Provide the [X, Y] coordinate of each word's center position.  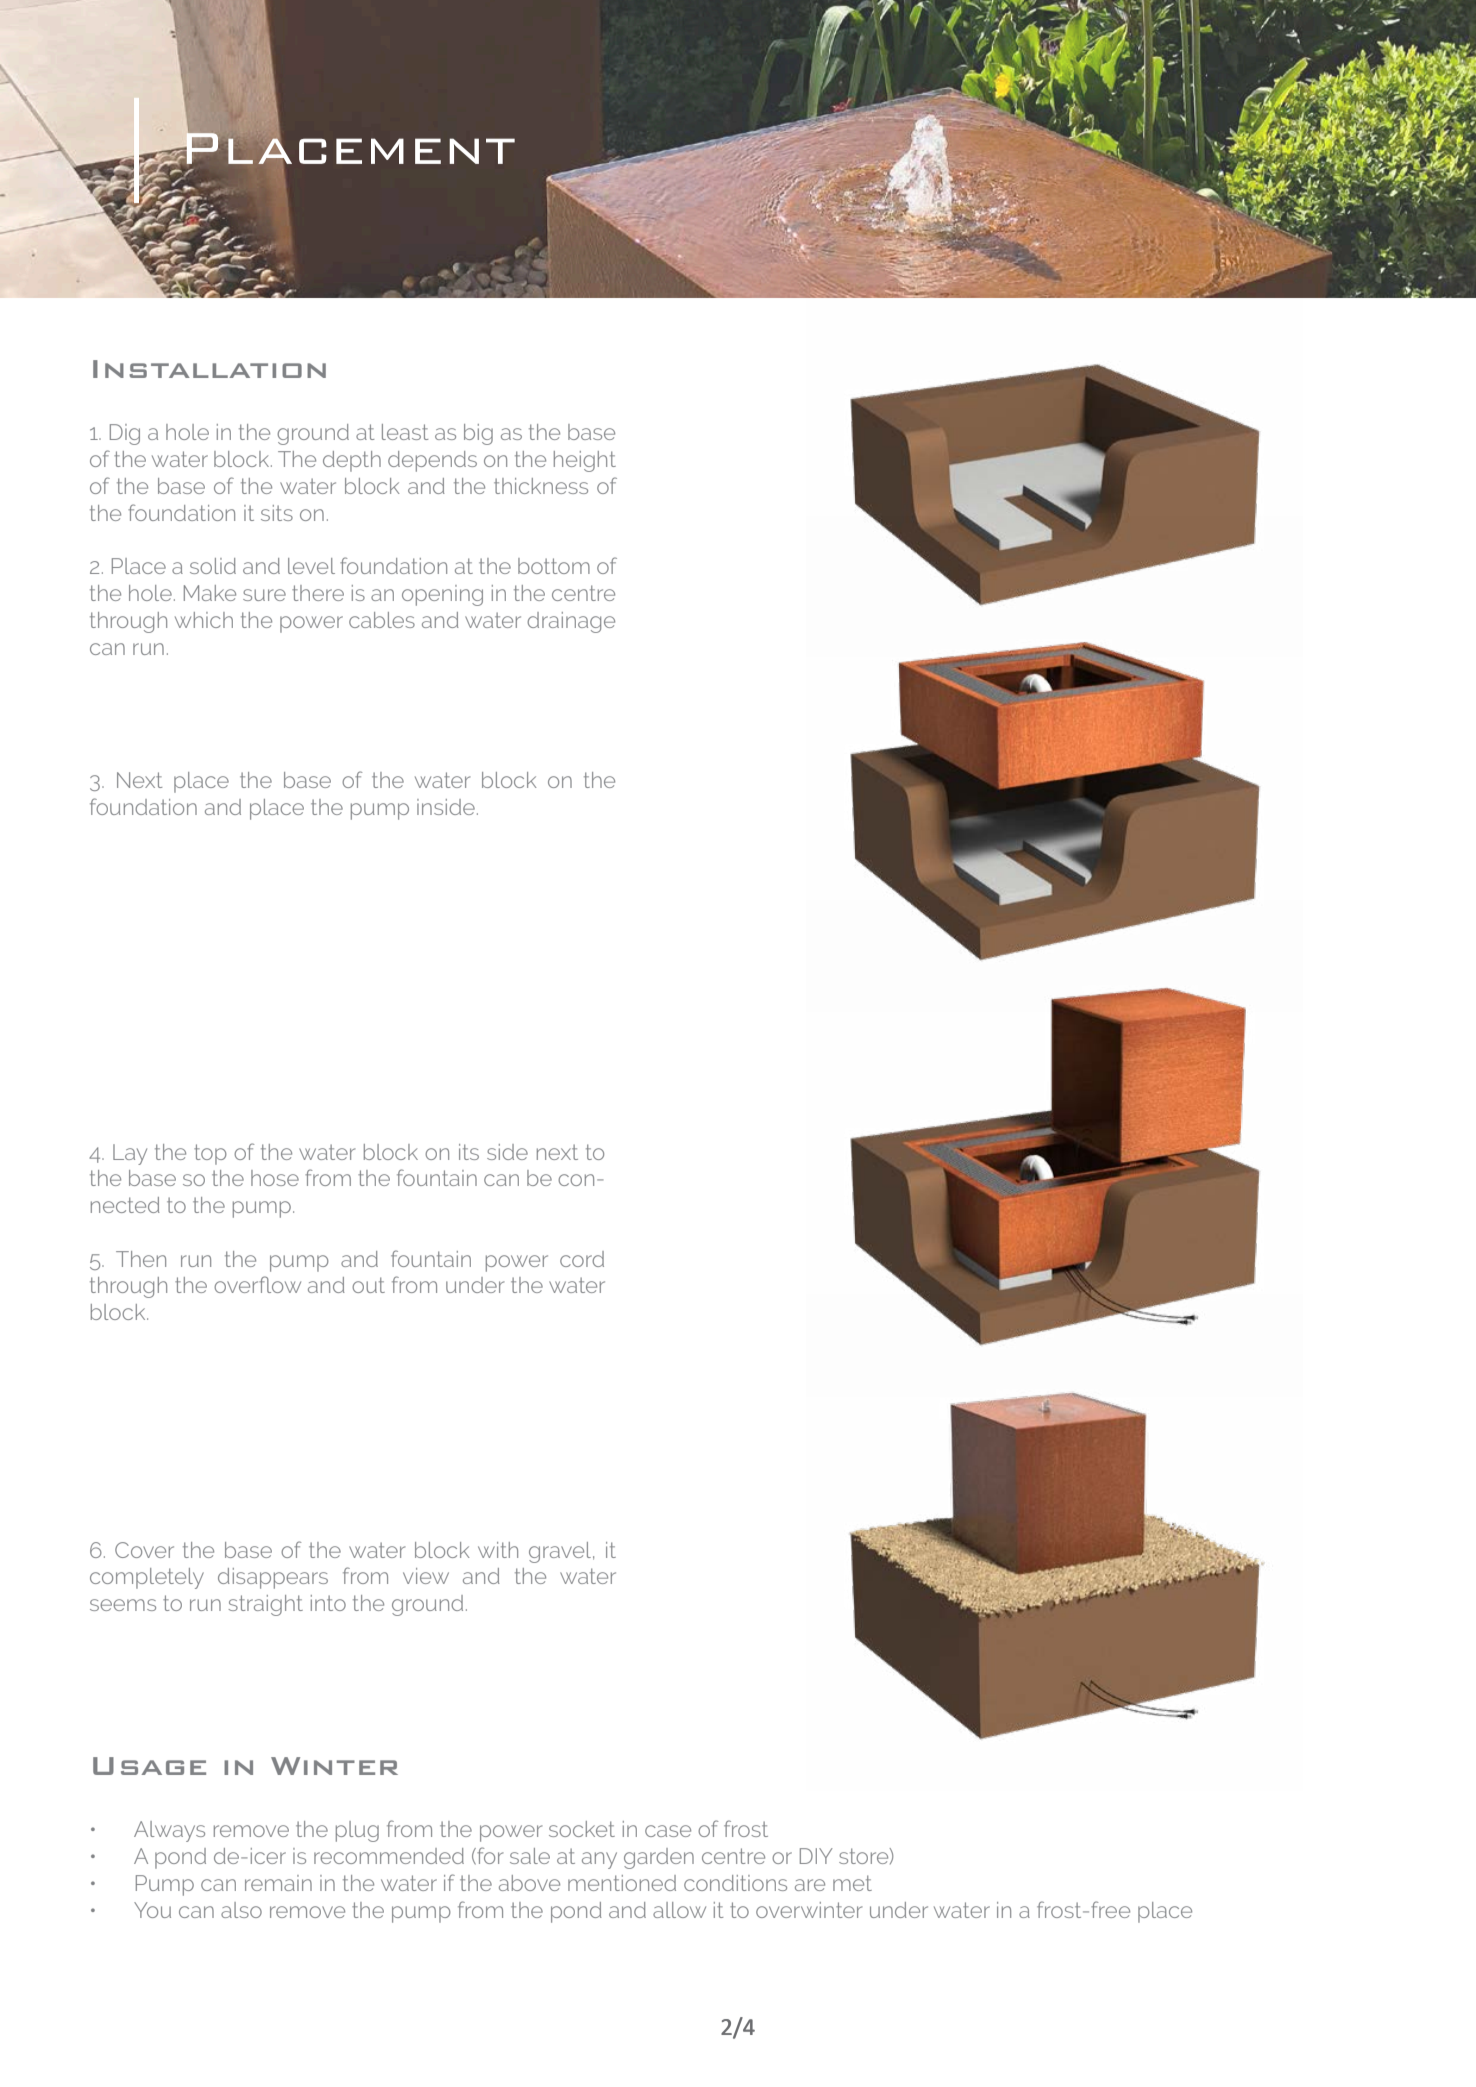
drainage [571, 622]
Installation [209, 369]
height [585, 461]
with [498, 1550]
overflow [257, 1284]
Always [169, 1831]
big [478, 434]
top [210, 1154]
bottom [554, 566]
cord [582, 1259]
